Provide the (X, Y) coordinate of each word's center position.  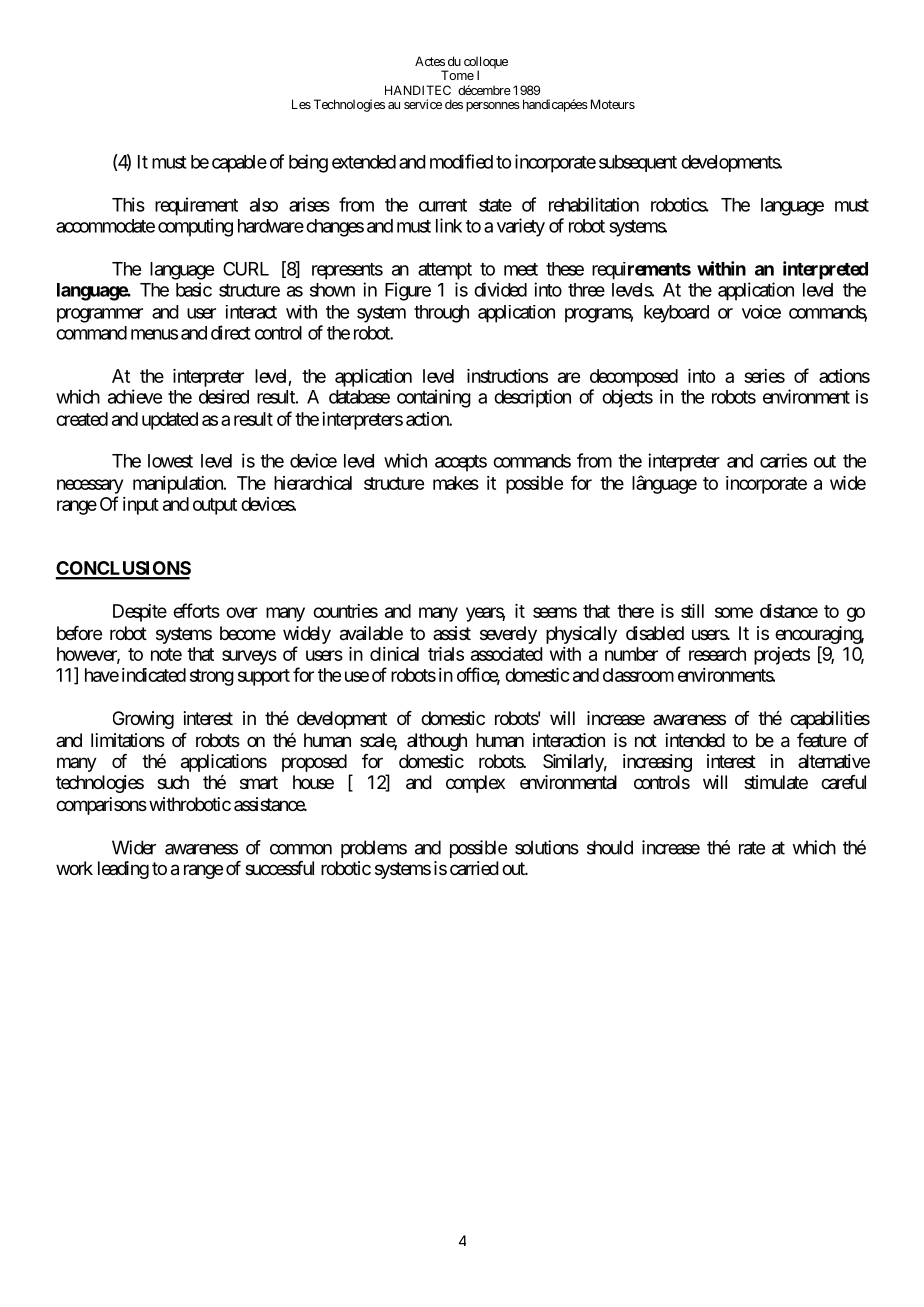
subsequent (638, 163)
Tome (457, 75)
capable (239, 164)
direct (231, 332)
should (610, 847)
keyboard (676, 314)
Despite (140, 613)
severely (508, 635)
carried (474, 868)
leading (123, 870)
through (441, 314)
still (692, 611)
